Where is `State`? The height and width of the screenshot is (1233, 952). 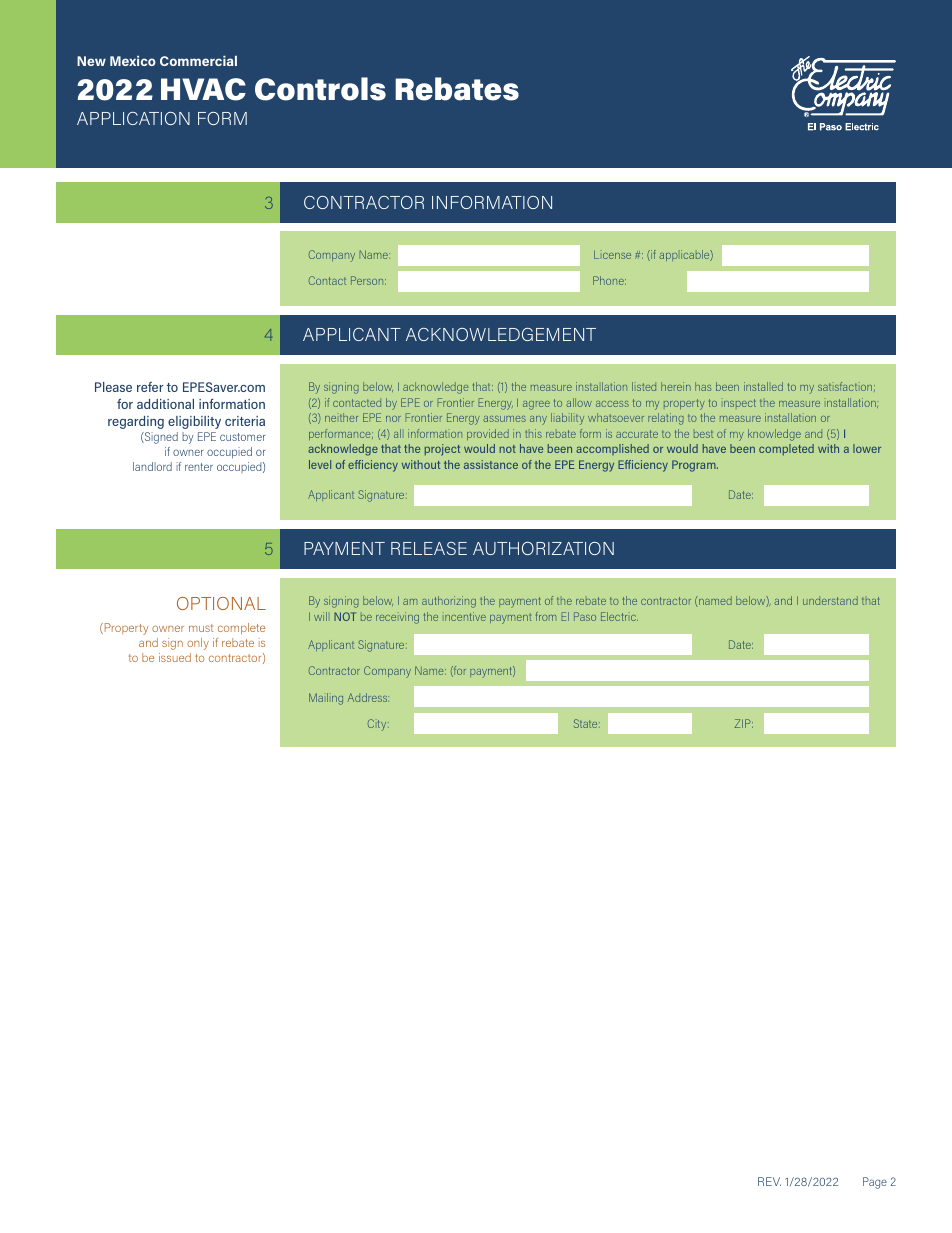
State is located at coordinates (587, 723).
